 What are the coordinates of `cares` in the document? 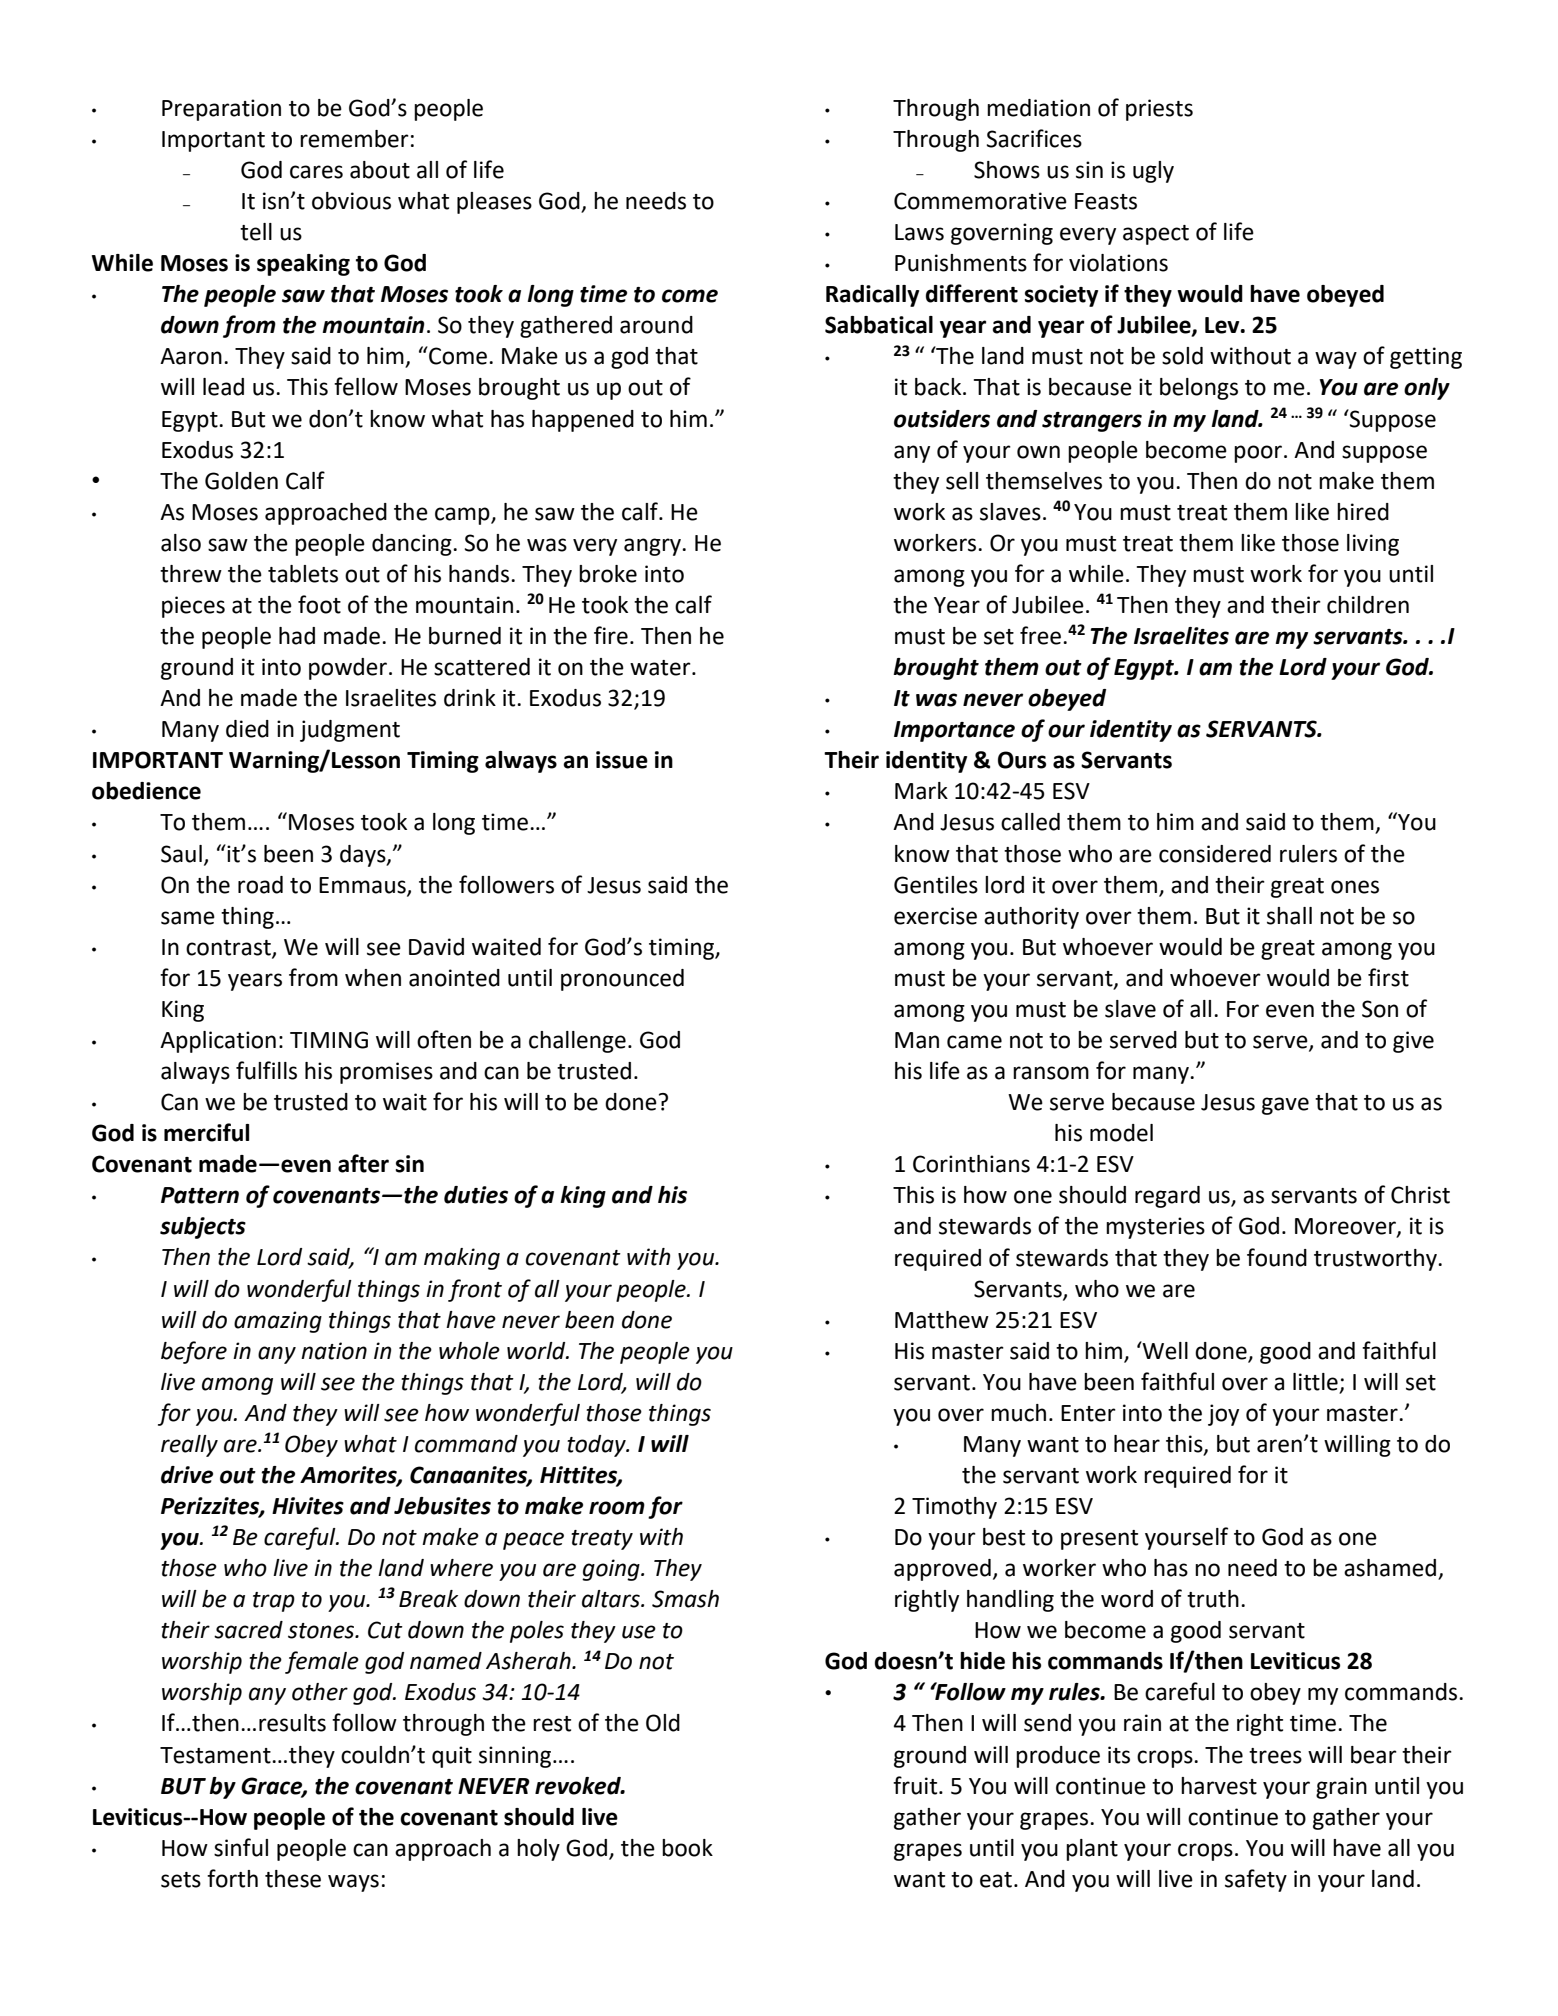 It's located at (316, 172).
